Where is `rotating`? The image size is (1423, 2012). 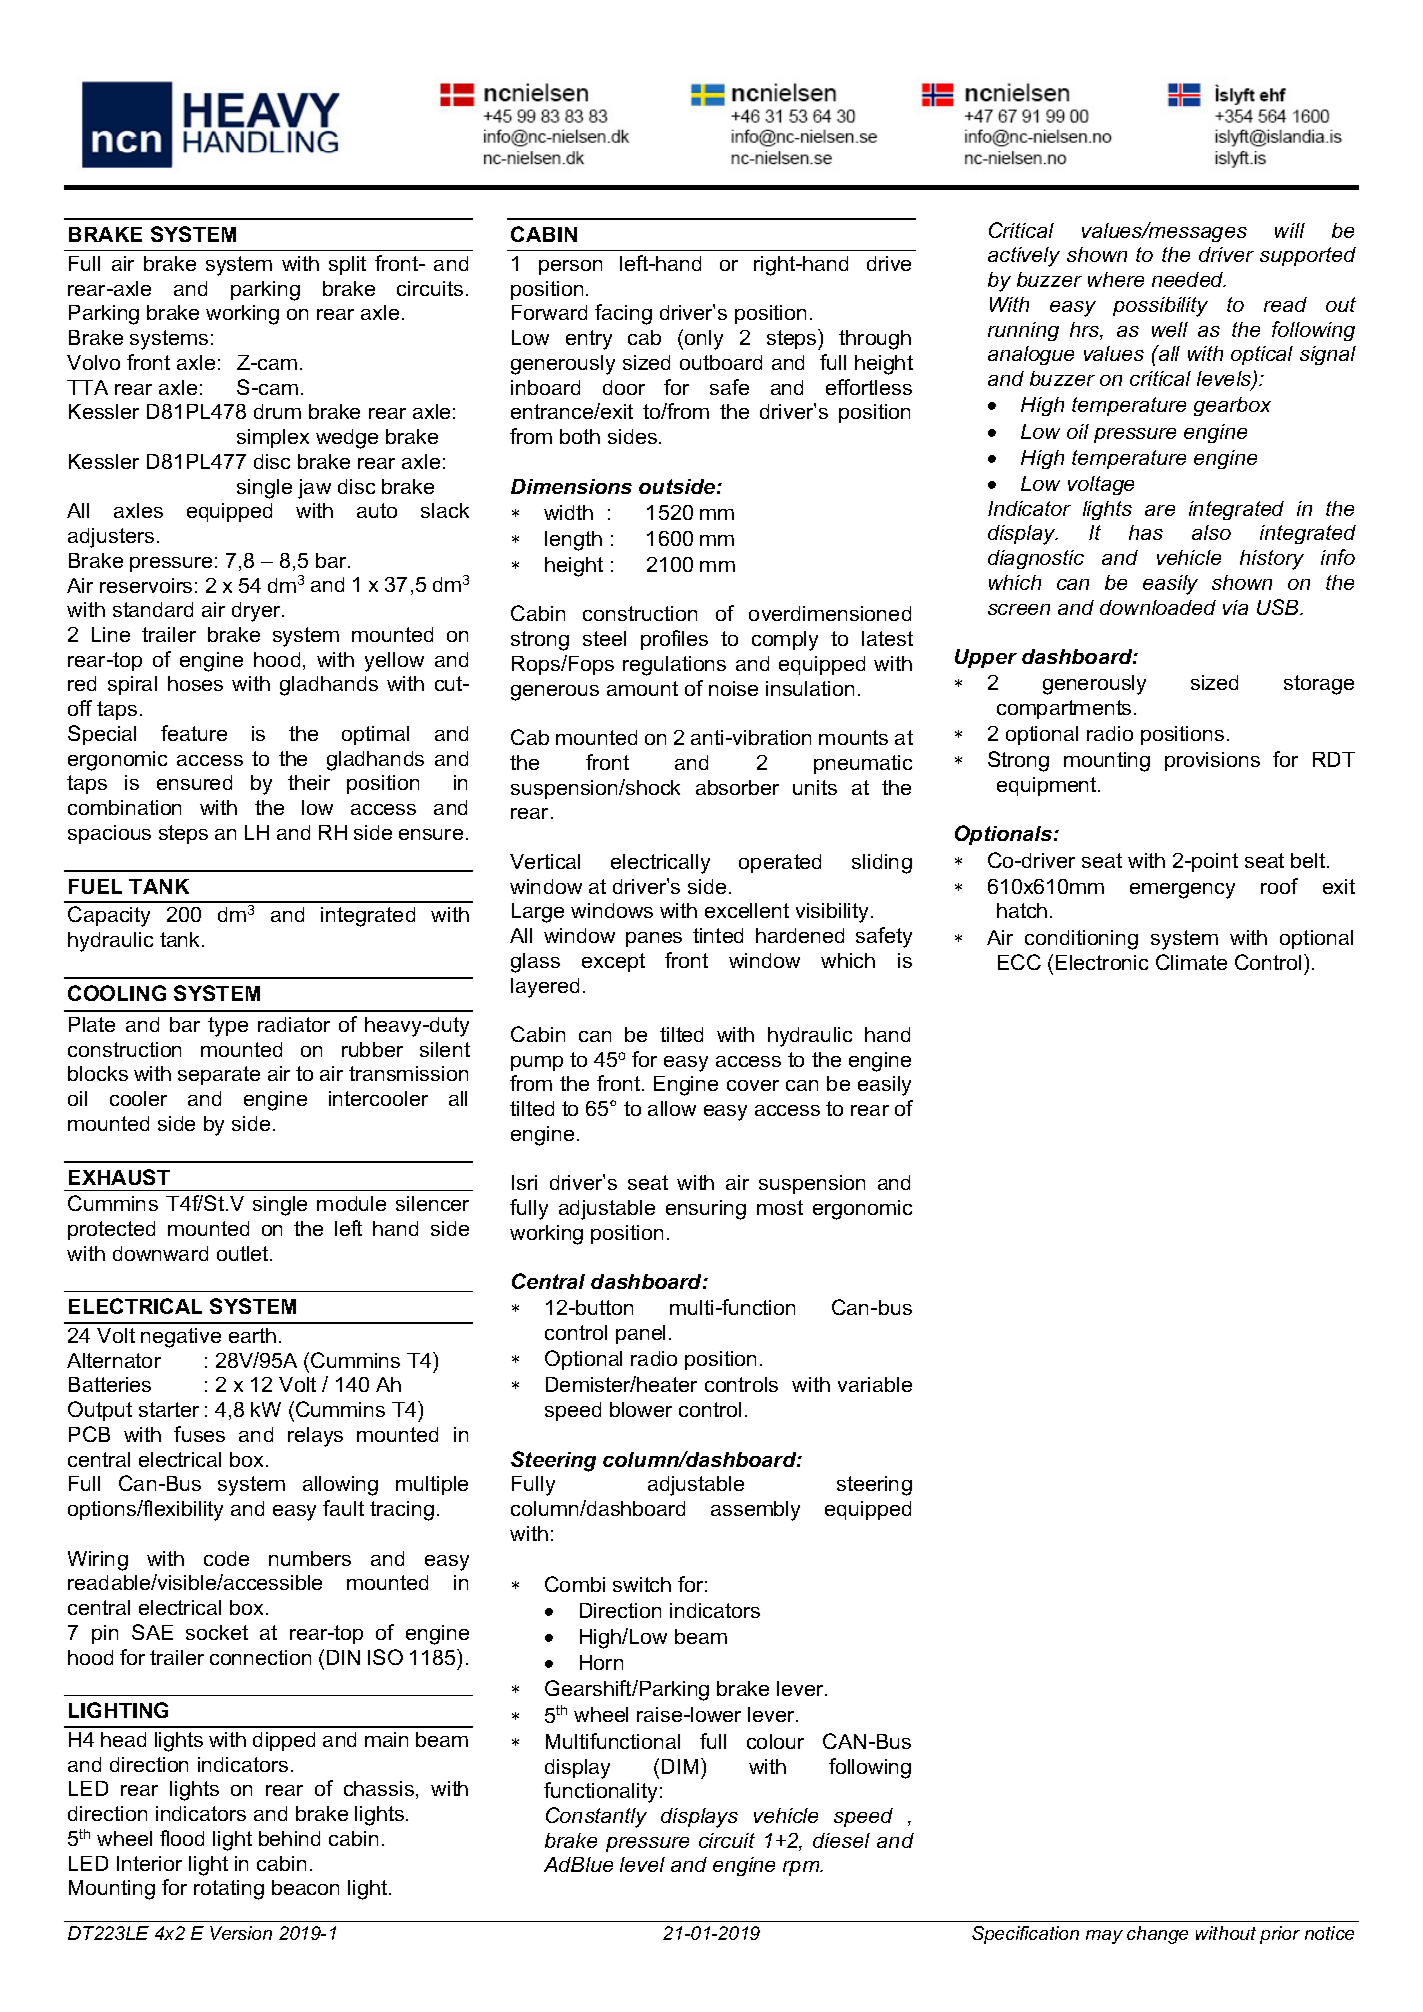
rotating is located at coordinates (229, 1890).
